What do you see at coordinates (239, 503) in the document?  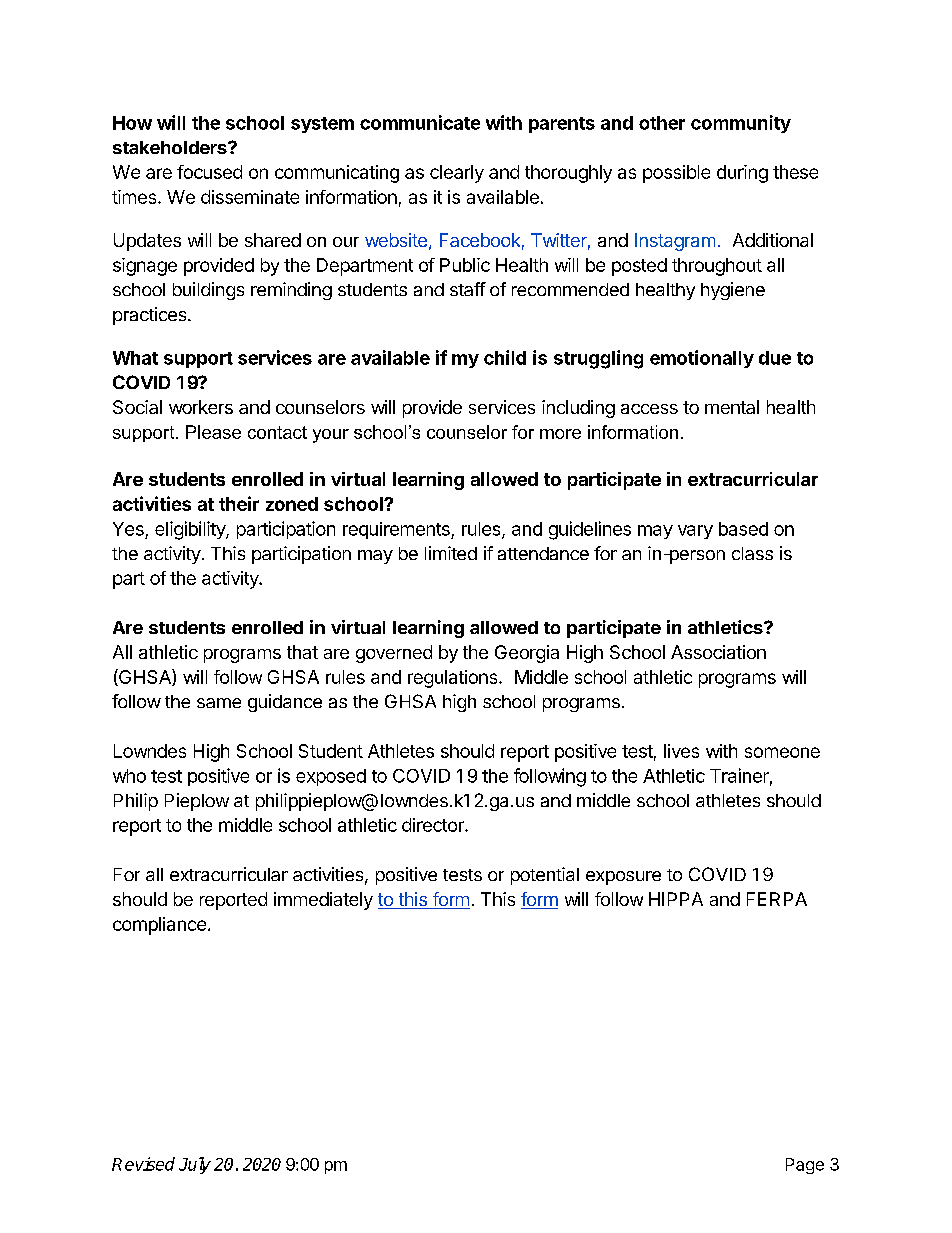 I see `their` at bounding box center [239, 503].
